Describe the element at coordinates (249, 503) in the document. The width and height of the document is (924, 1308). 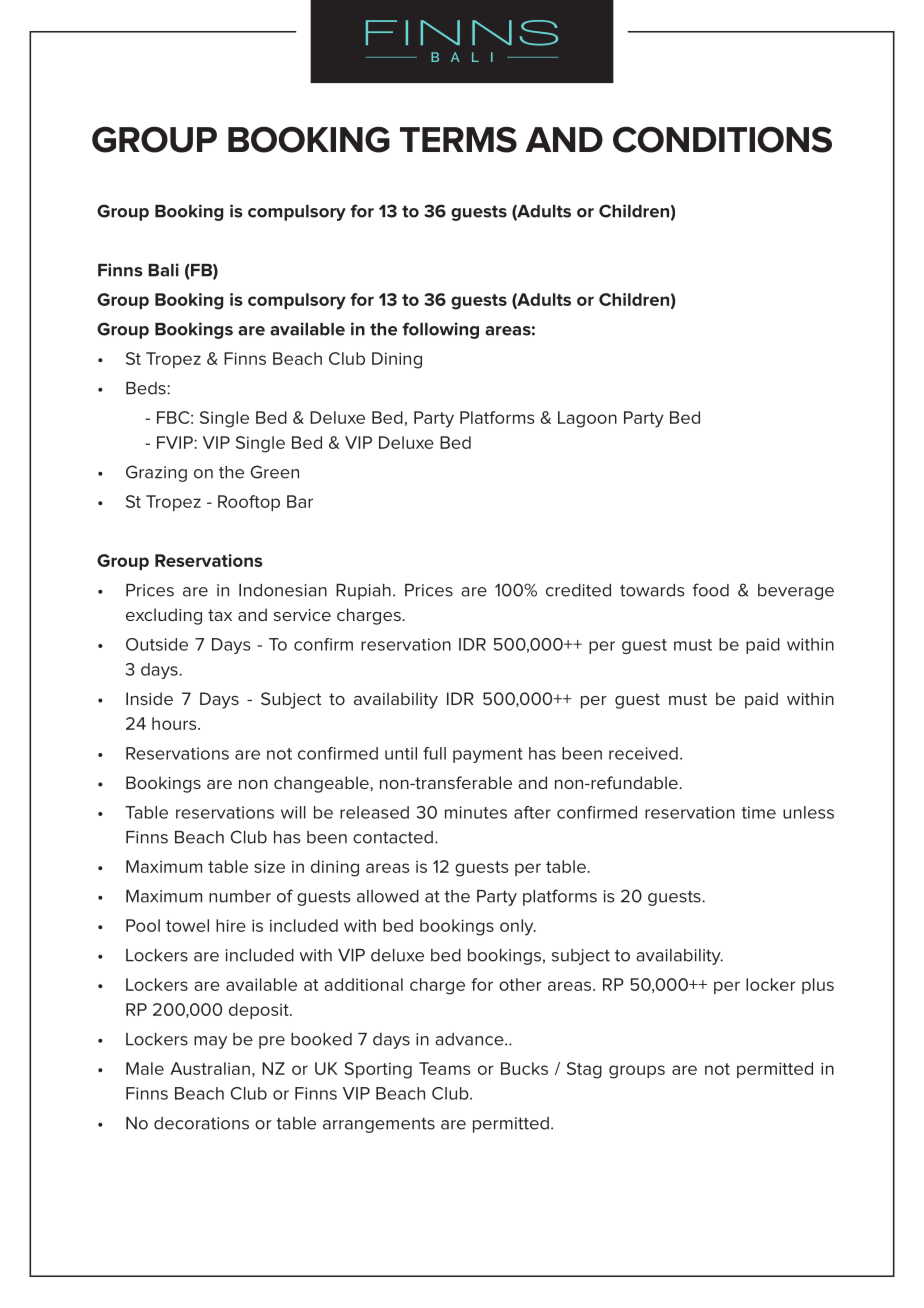
I see `Rooftop` at that location.
